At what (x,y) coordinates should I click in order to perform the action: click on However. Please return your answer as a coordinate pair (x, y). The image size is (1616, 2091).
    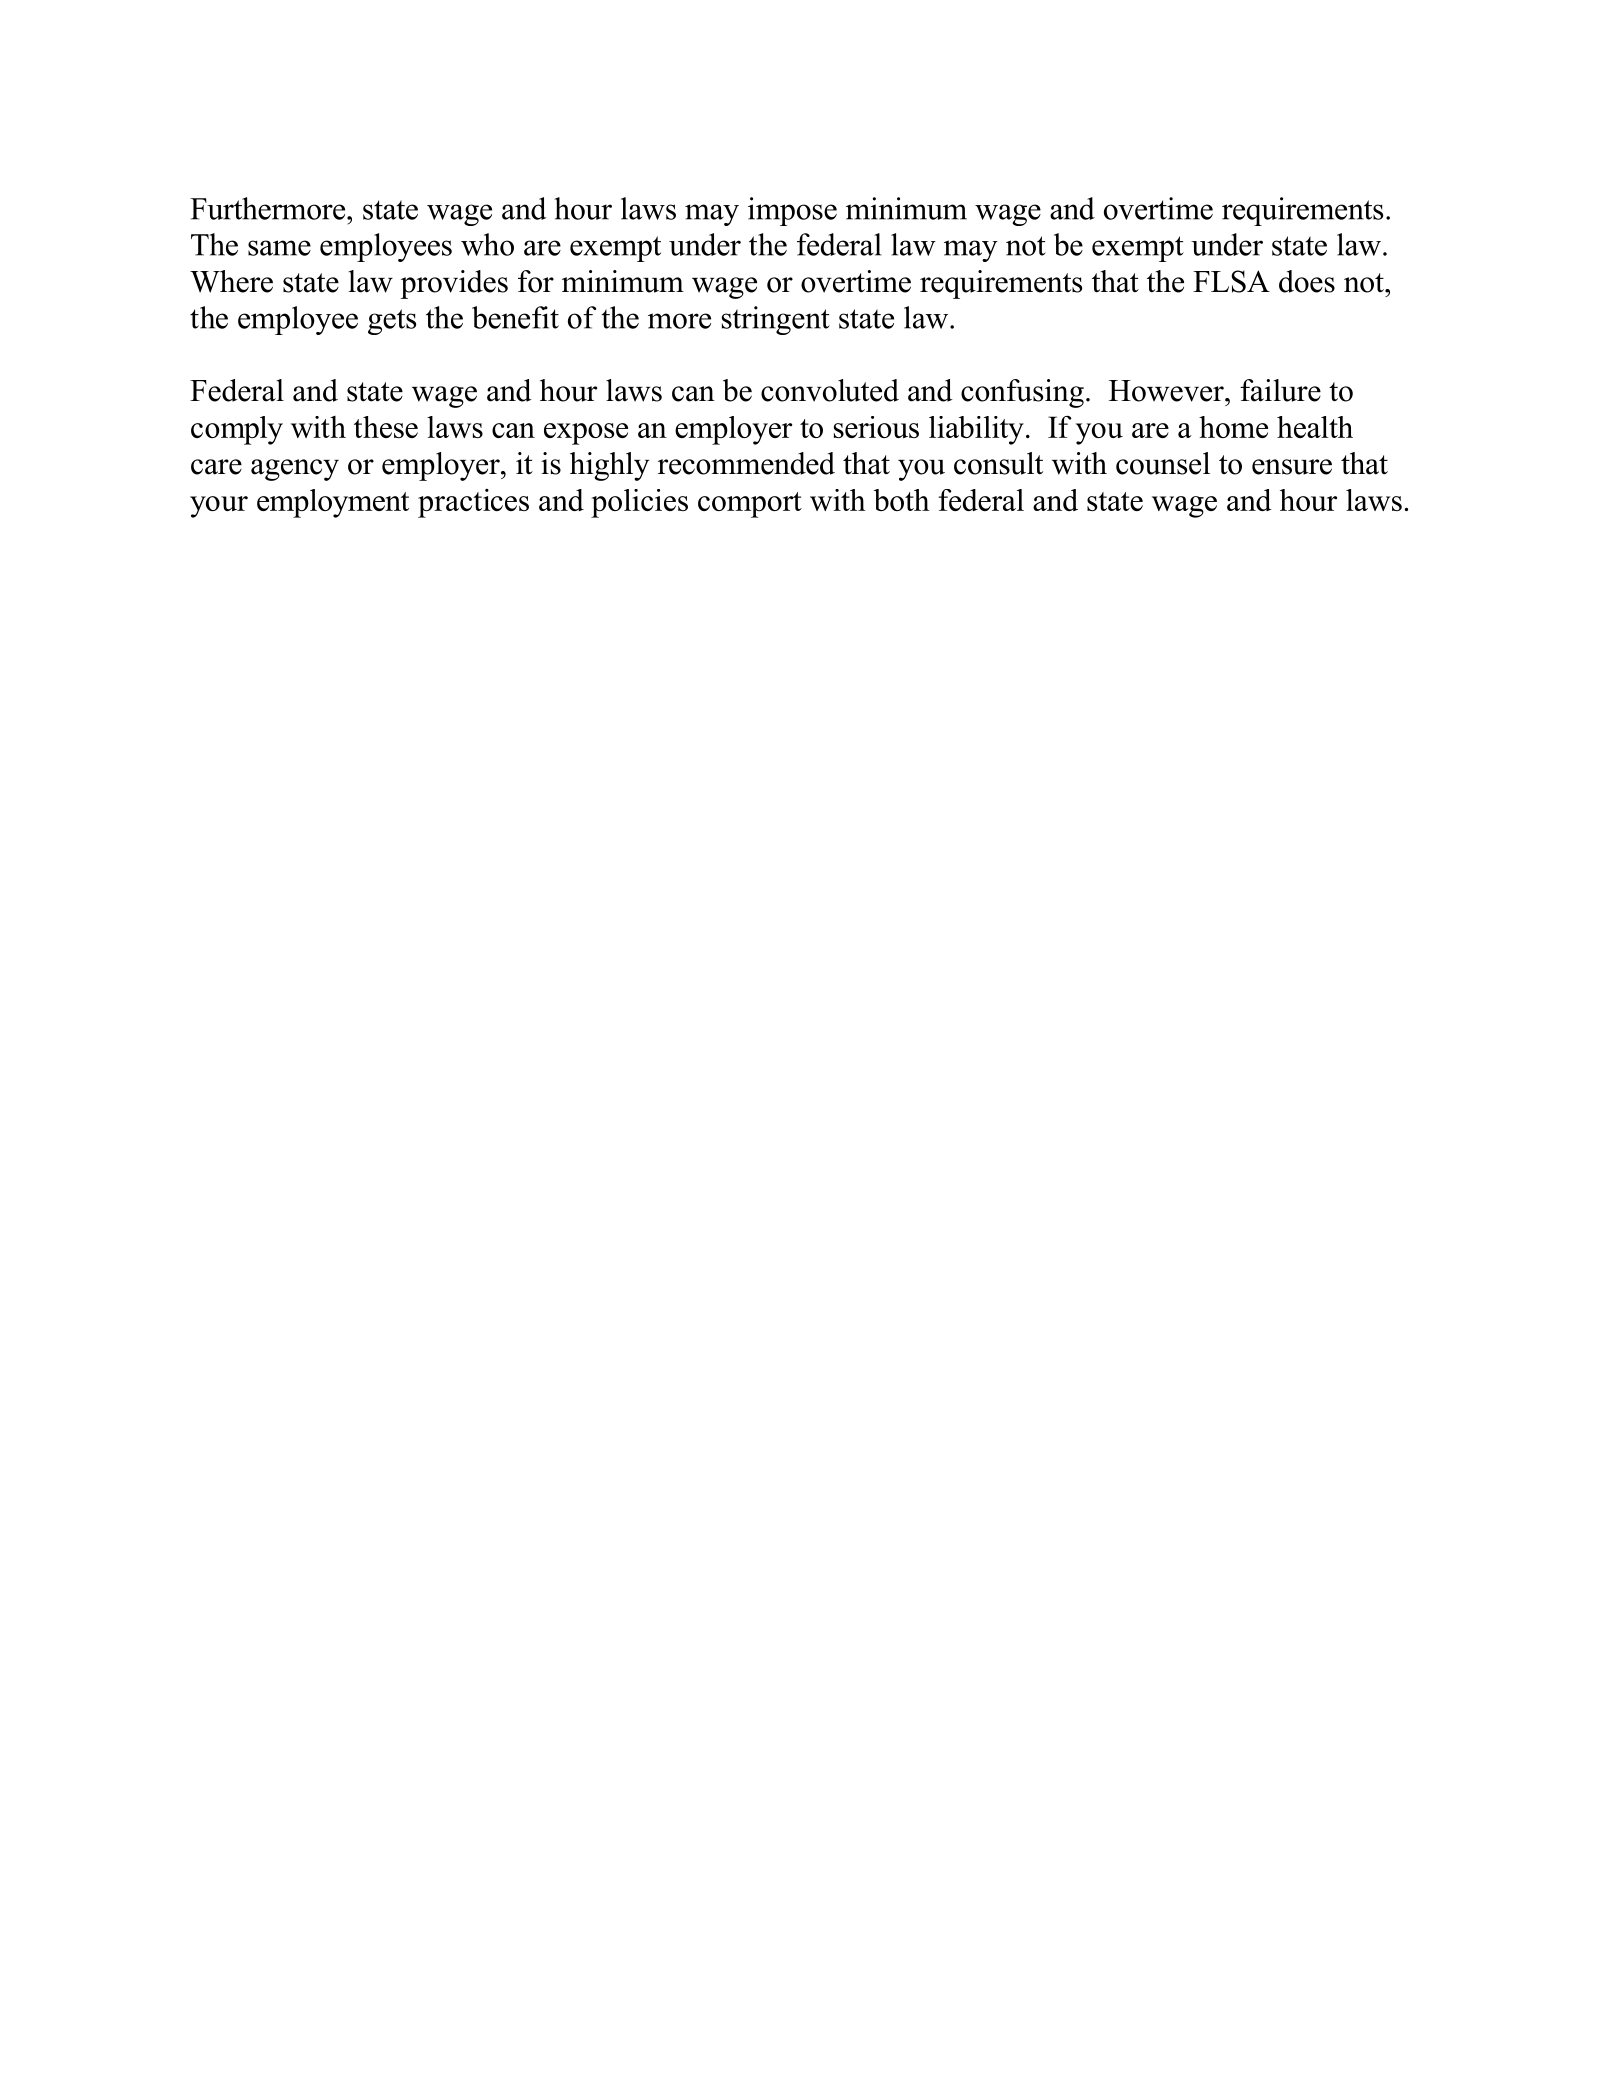
    Looking at the image, I should click on (1167, 391).
